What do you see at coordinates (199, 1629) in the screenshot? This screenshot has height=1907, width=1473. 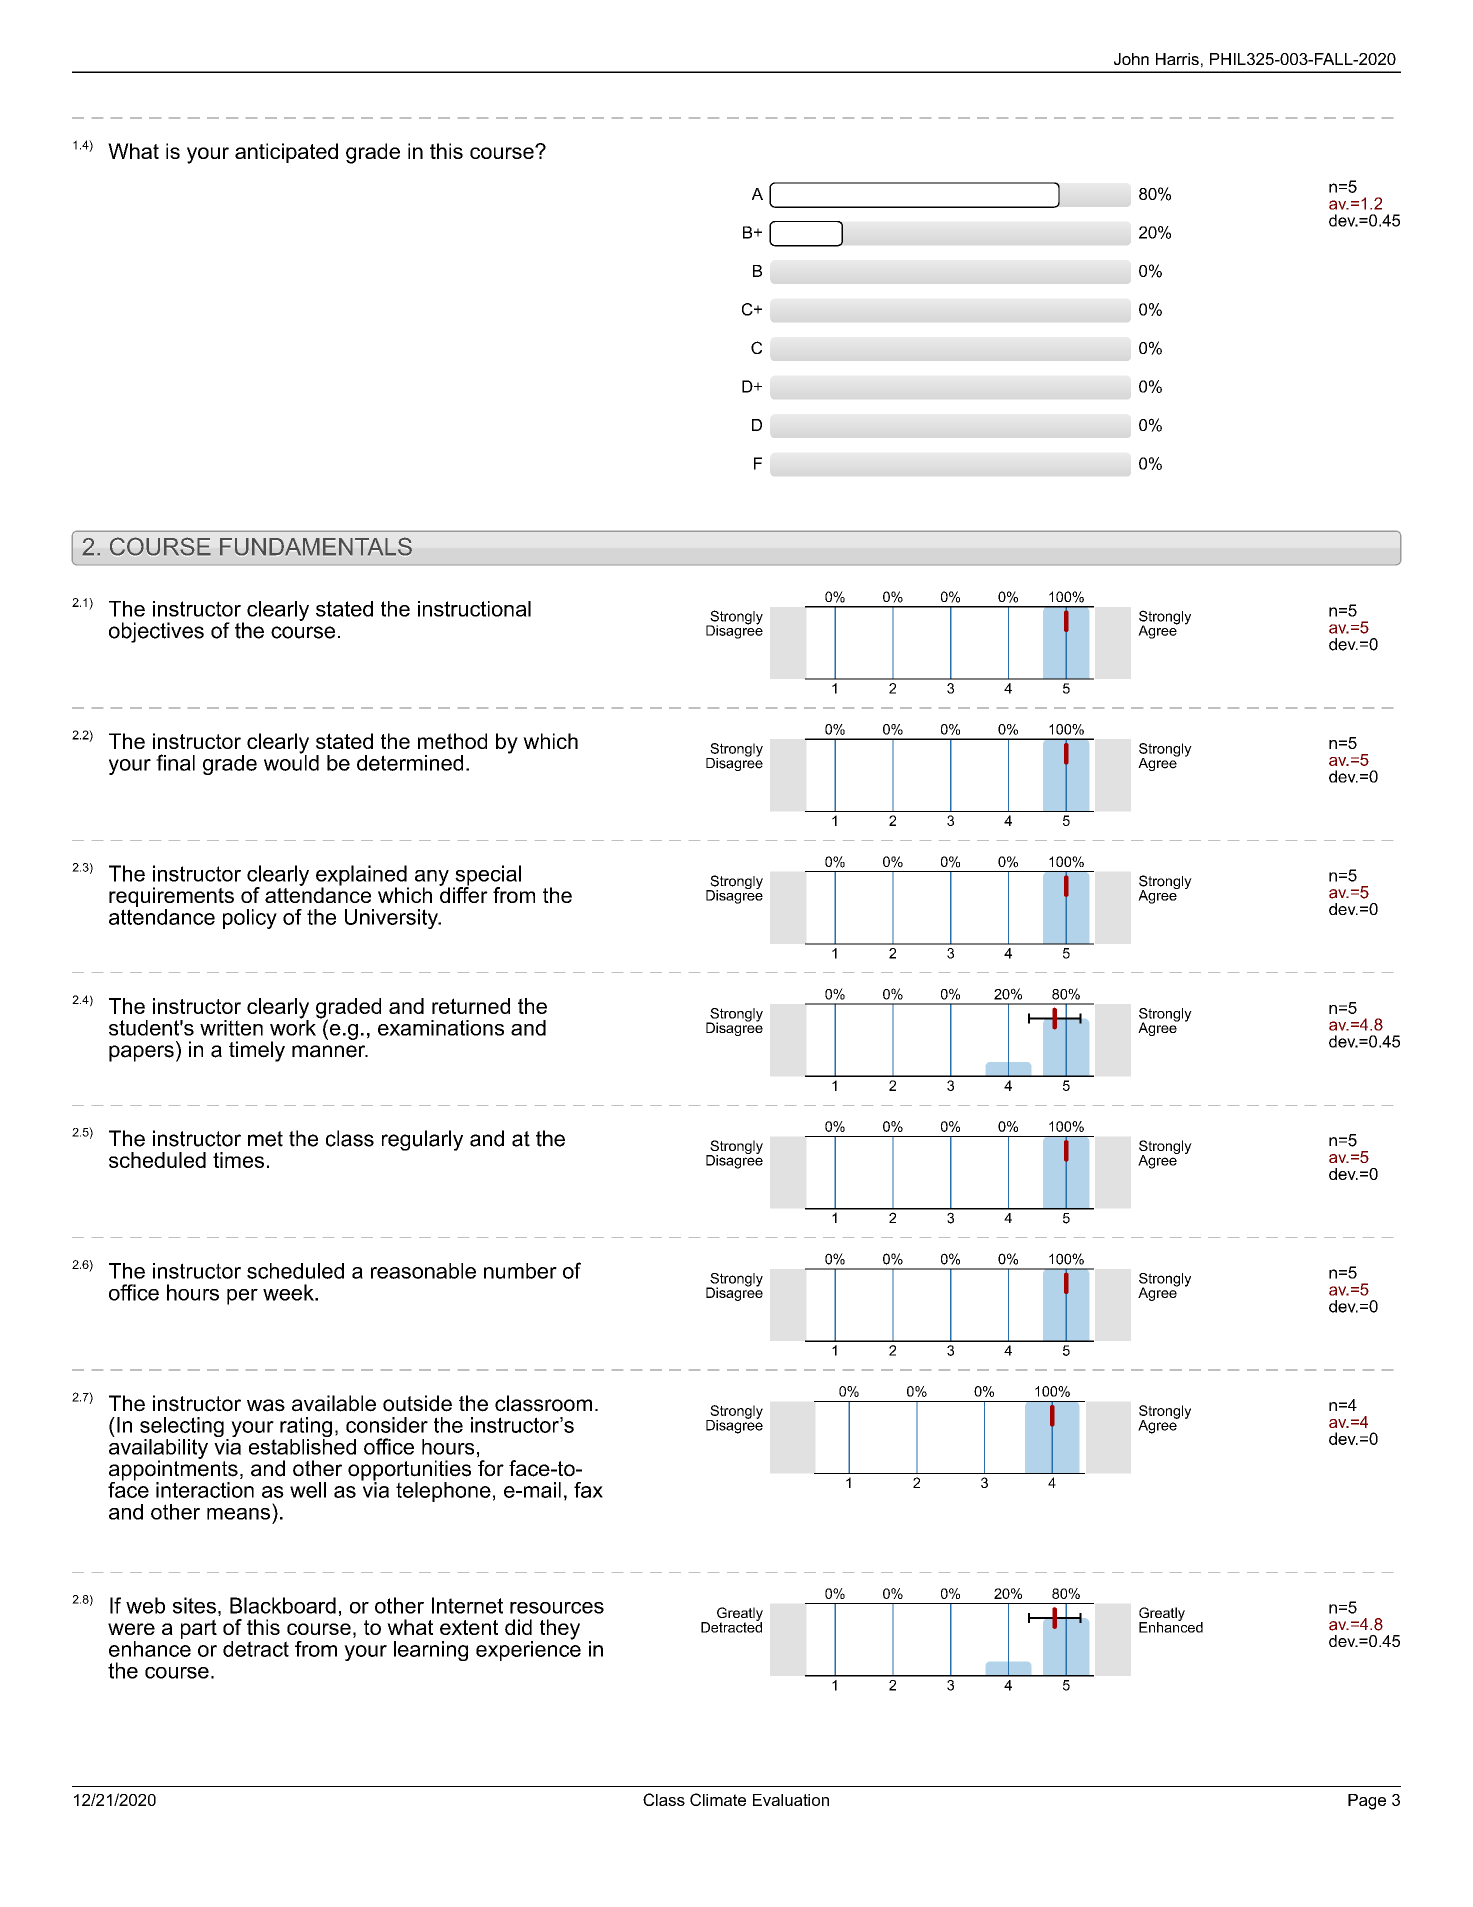 I see `part` at bounding box center [199, 1629].
